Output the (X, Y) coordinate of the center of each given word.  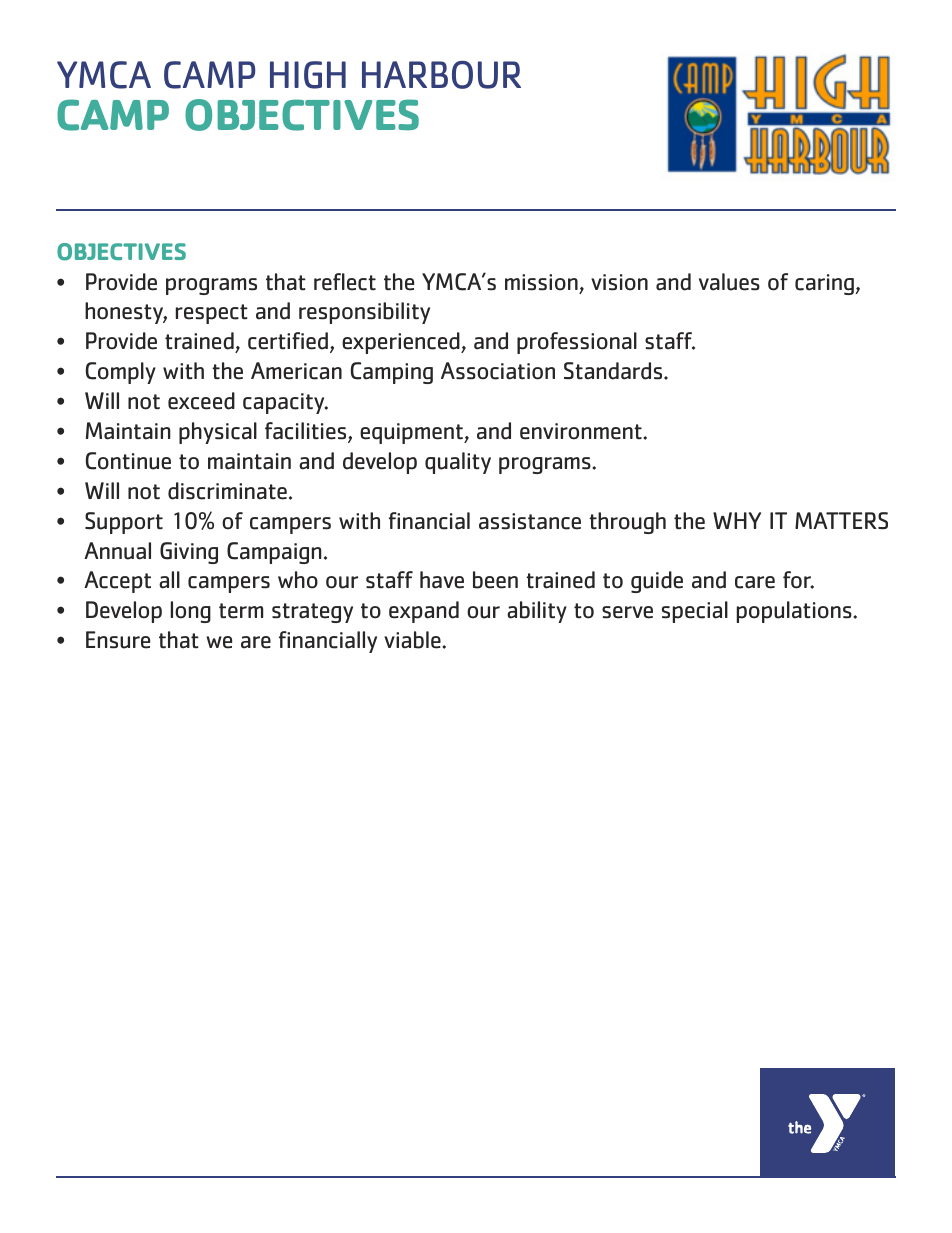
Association (498, 371)
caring (825, 284)
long (191, 612)
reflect (345, 282)
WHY (737, 520)
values (729, 282)
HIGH (308, 75)
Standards (614, 371)
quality (458, 463)
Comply (121, 373)
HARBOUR (441, 75)
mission (541, 282)
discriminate (227, 491)
